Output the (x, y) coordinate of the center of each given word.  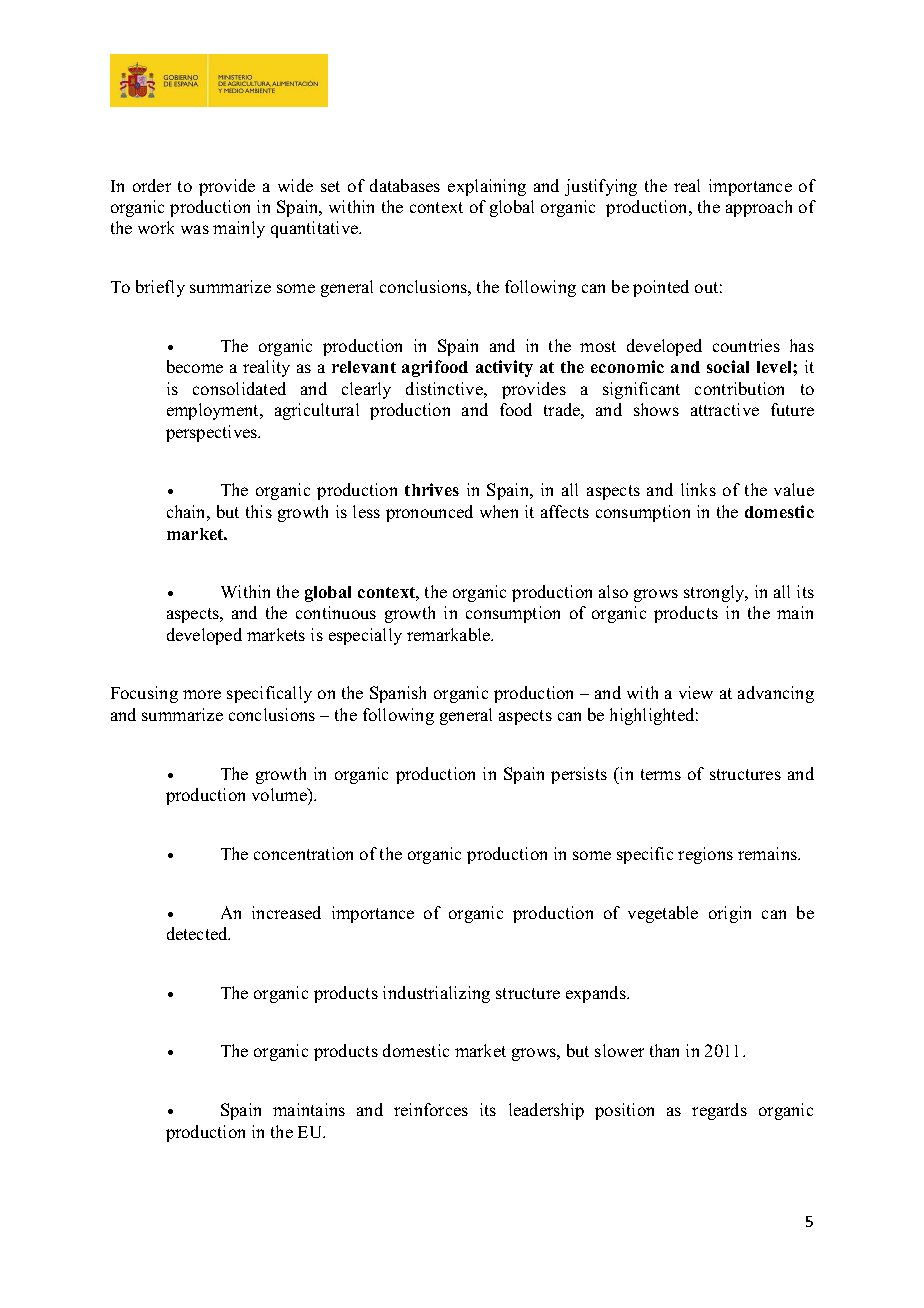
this (259, 511)
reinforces (431, 1109)
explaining (487, 187)
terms (661, 774)
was (195, 229)
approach (759, 208)
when (499, 511)
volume (280, 794)
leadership (546, 1111)
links (698, 489)
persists (579, 775)
